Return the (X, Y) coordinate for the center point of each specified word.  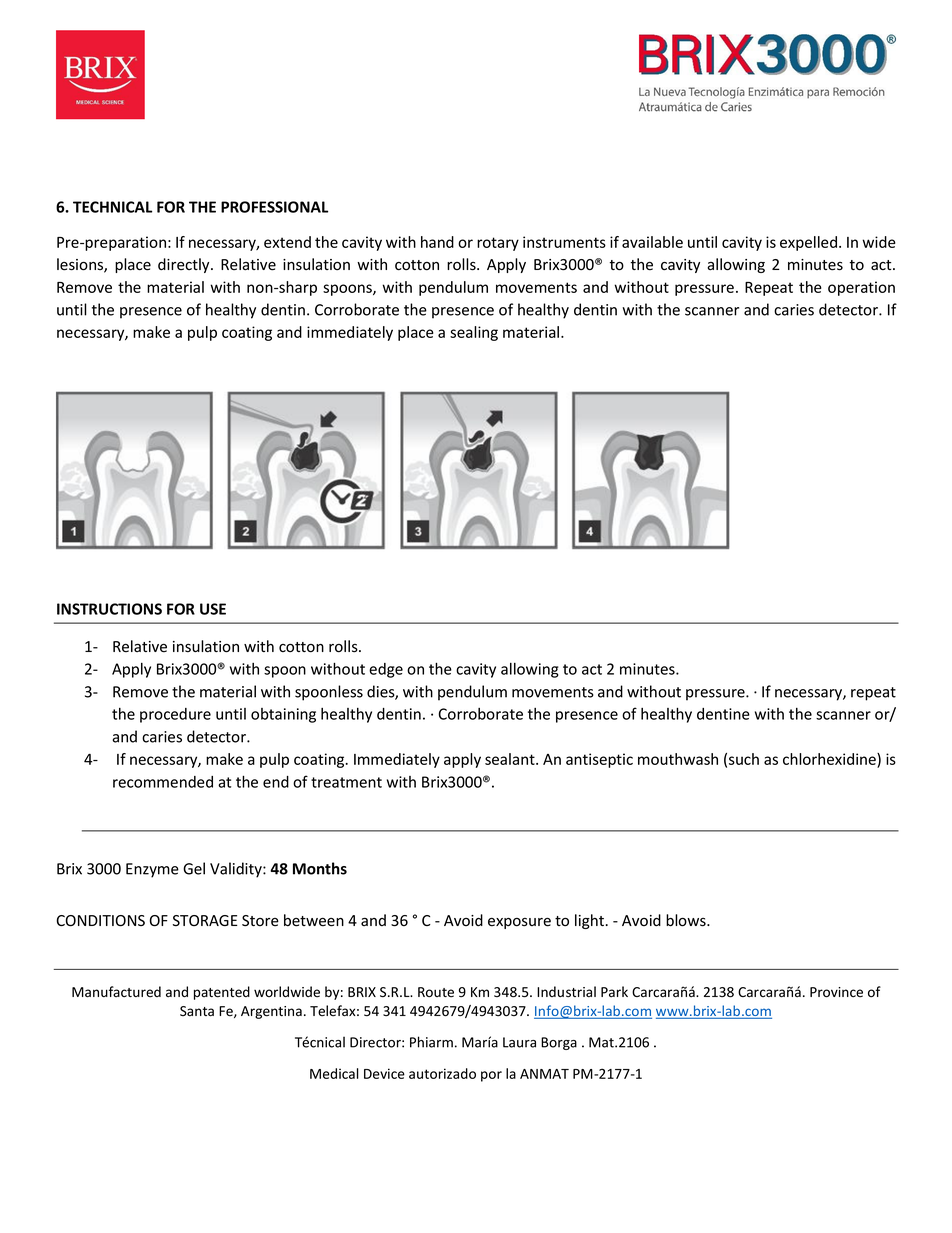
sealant (511, 759)
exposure (519, 923)
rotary (498, 244)
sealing (474, 333)
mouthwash (678, 759)
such (744, 759)
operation (861, 288)
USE (213, 609)
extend (287, 242)
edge (386, 670)
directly (185, 265)
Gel (194, 868)
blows (687, 920)
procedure (175, 715)
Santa (197, 1011)
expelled (810, 243)
